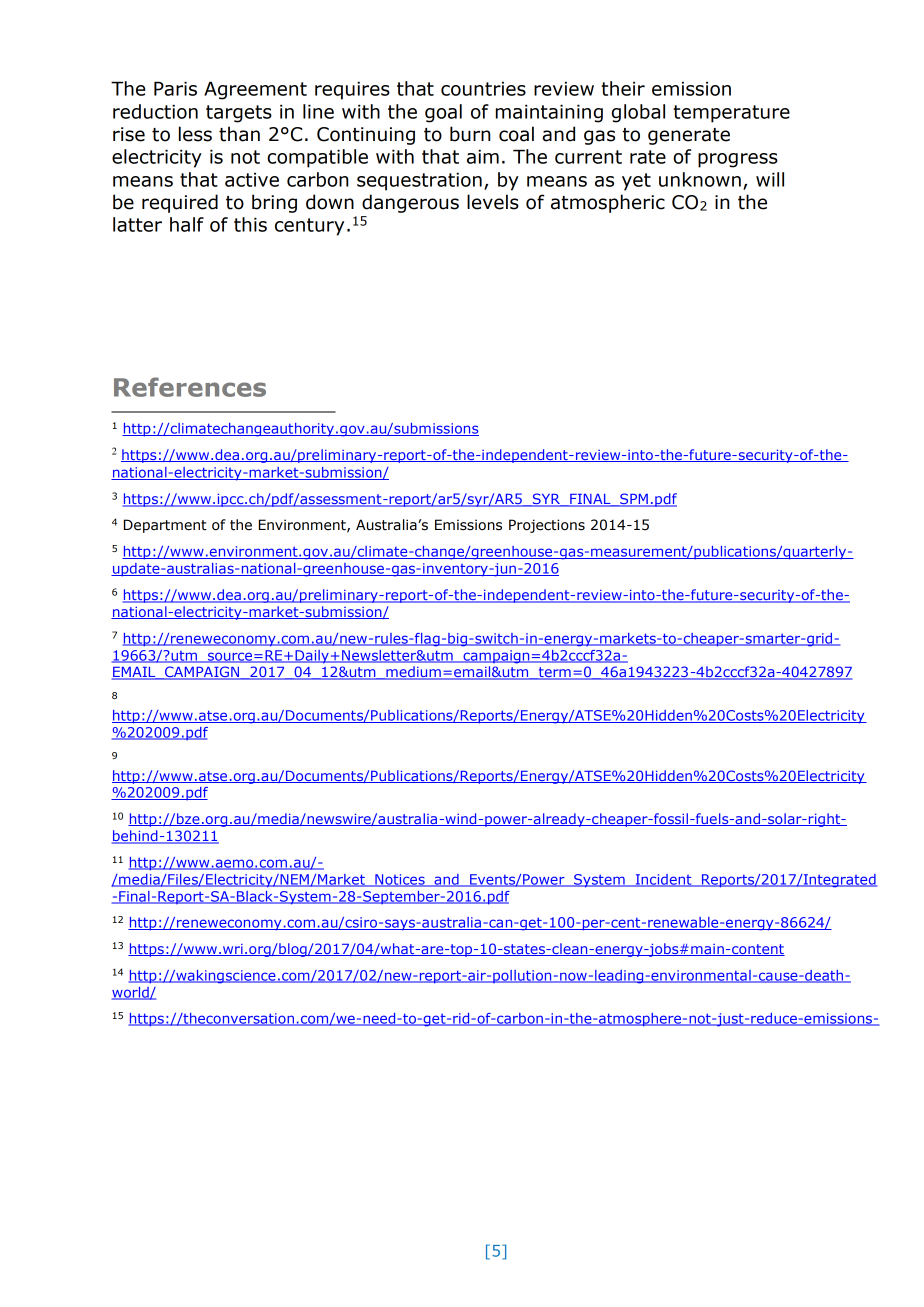 Image resolution: width=924 pixels, height=1307 pixels. Describe the element at coordinates (731, 114) in the page. I see `temperature` at that location.
